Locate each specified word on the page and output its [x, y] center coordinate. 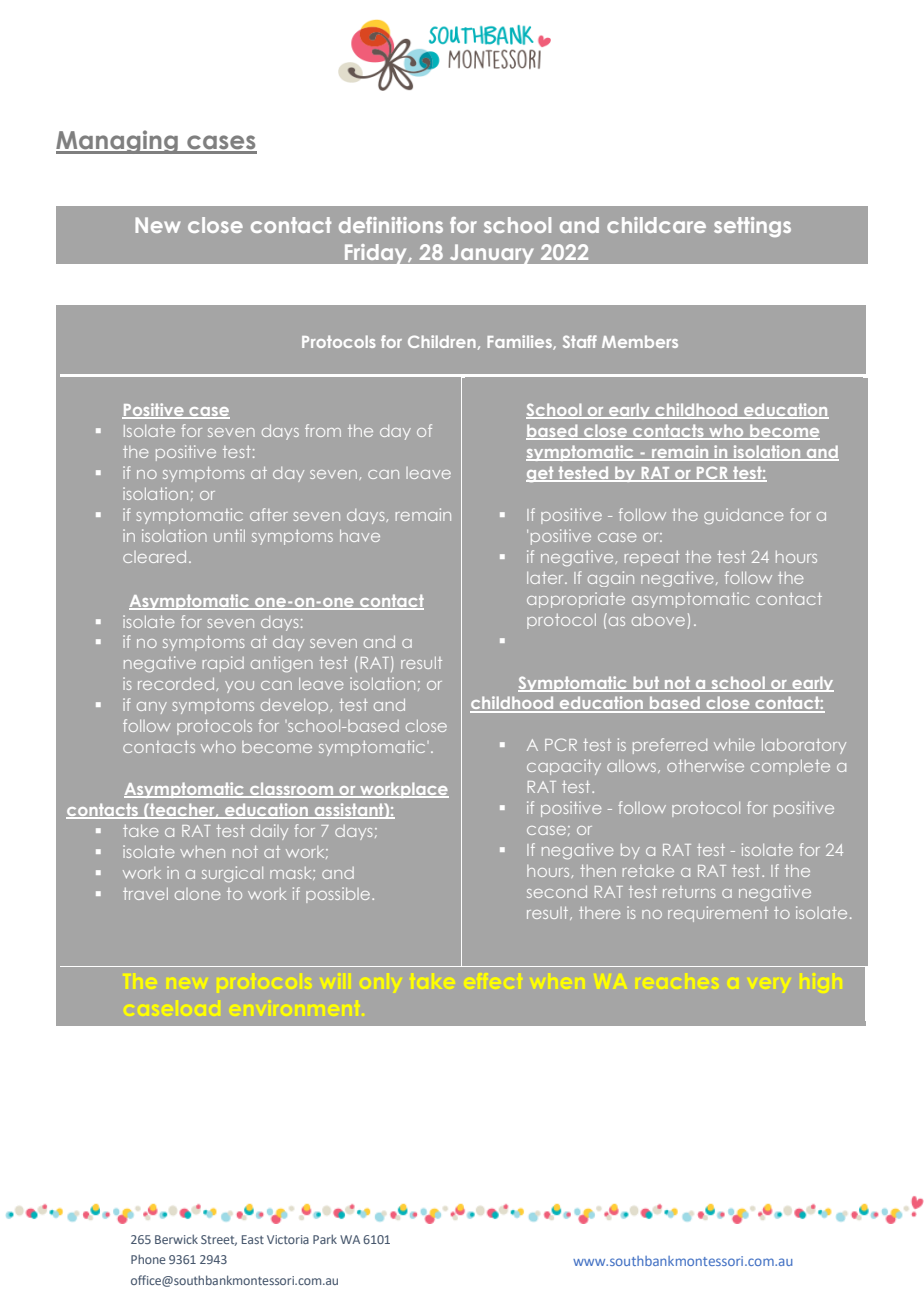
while [734, 744]
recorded [177, 684]
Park [325, 1239]
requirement [718, 914]
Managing [118, 142]
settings [752, 227]
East [253, 1239]
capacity [564, 767]
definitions [391, 225]
